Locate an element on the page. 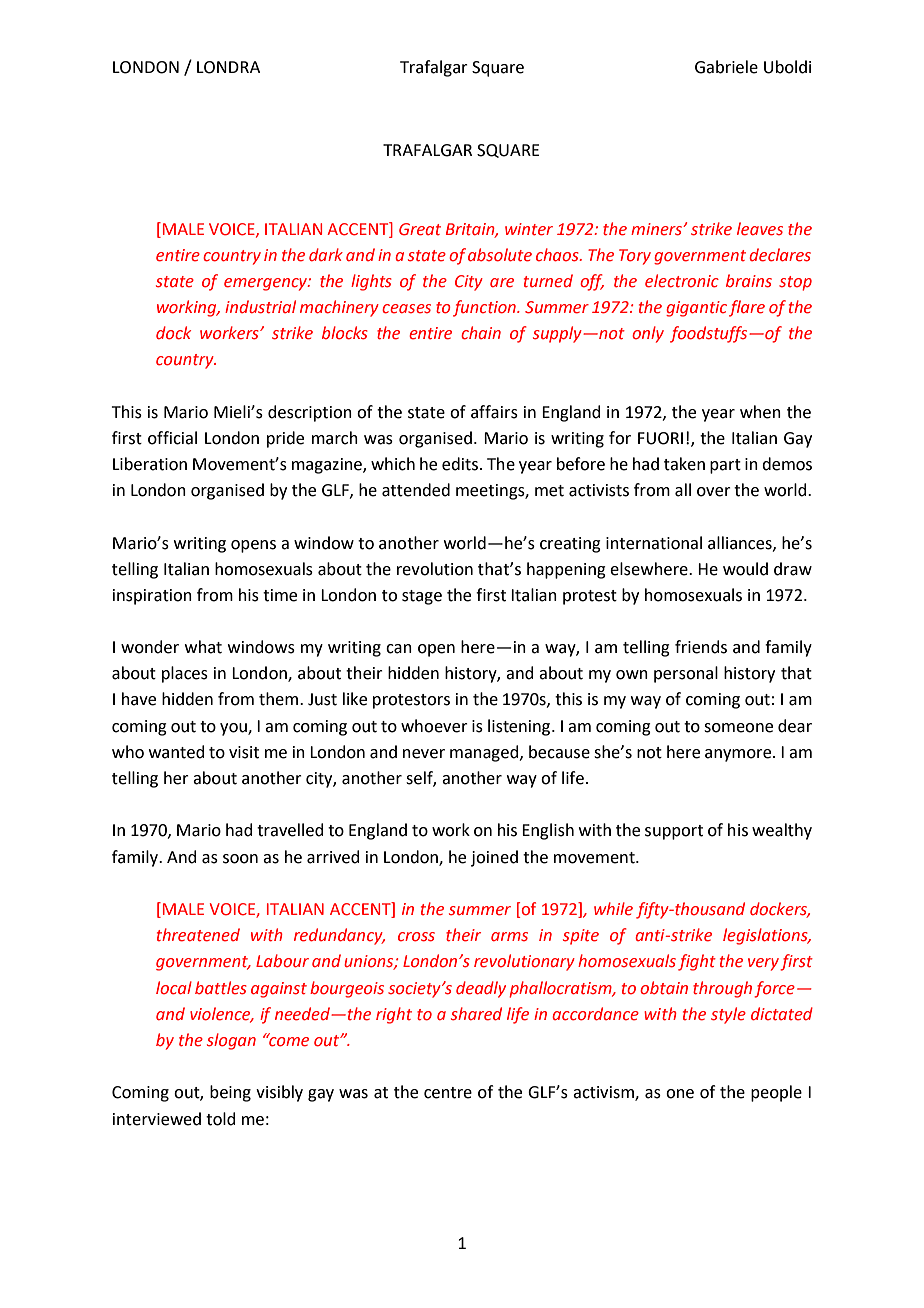 This page has width=924, height=1308. stage is located at coordinates (422, 597).
